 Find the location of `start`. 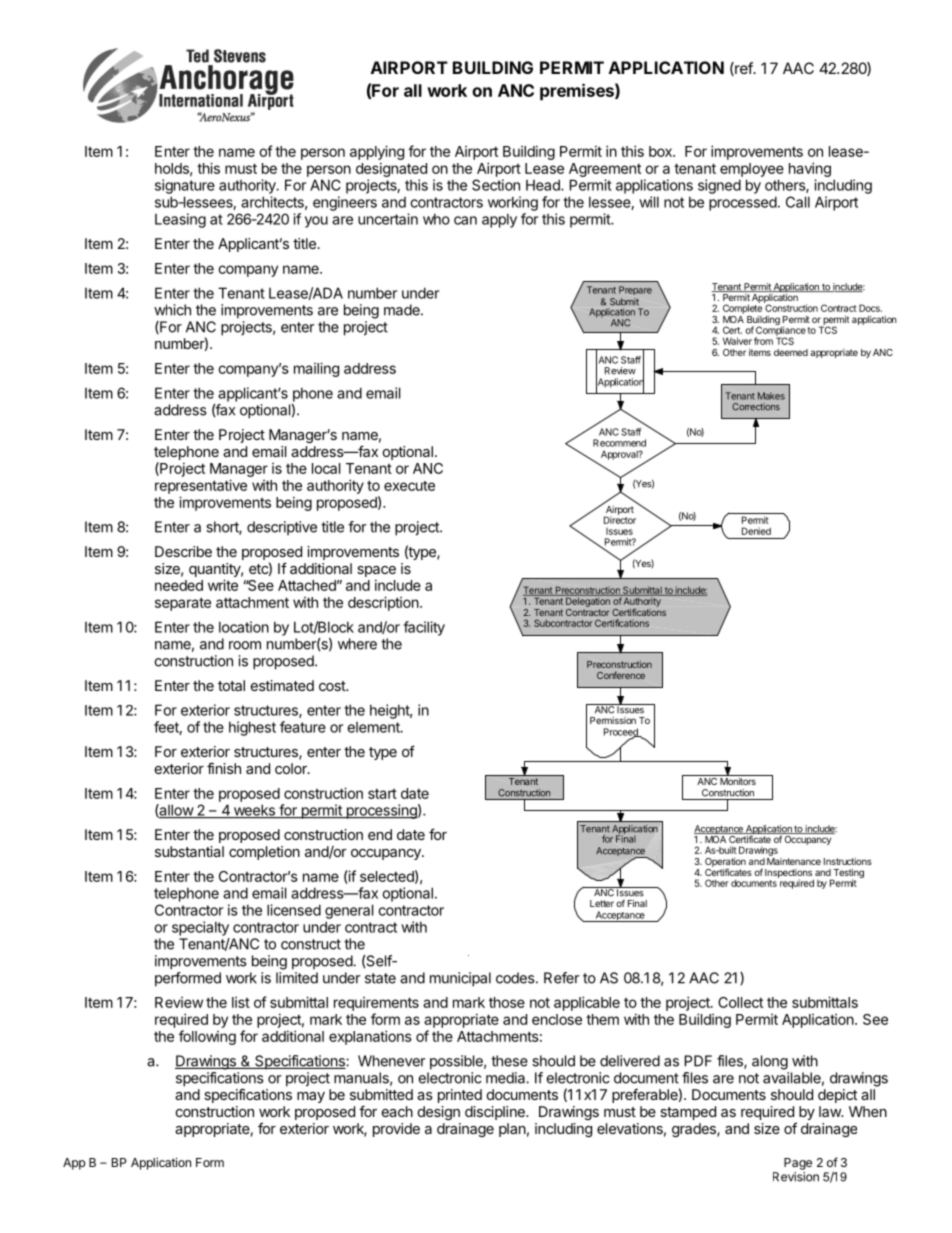

start is located at coordinates (382, 793).
